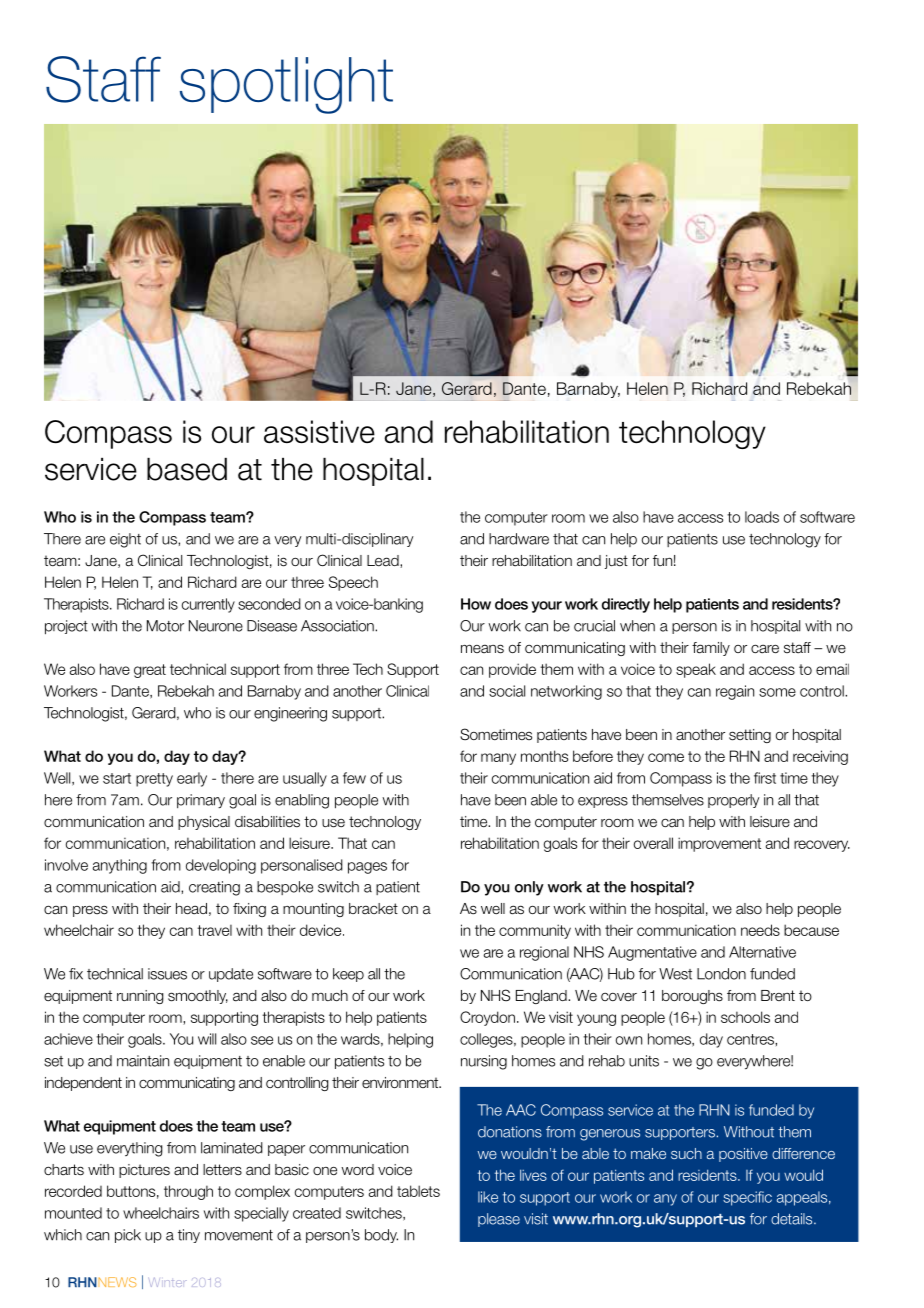  Describe the element at coordinates (119, 866) in the image. I see `anything` at that location.
